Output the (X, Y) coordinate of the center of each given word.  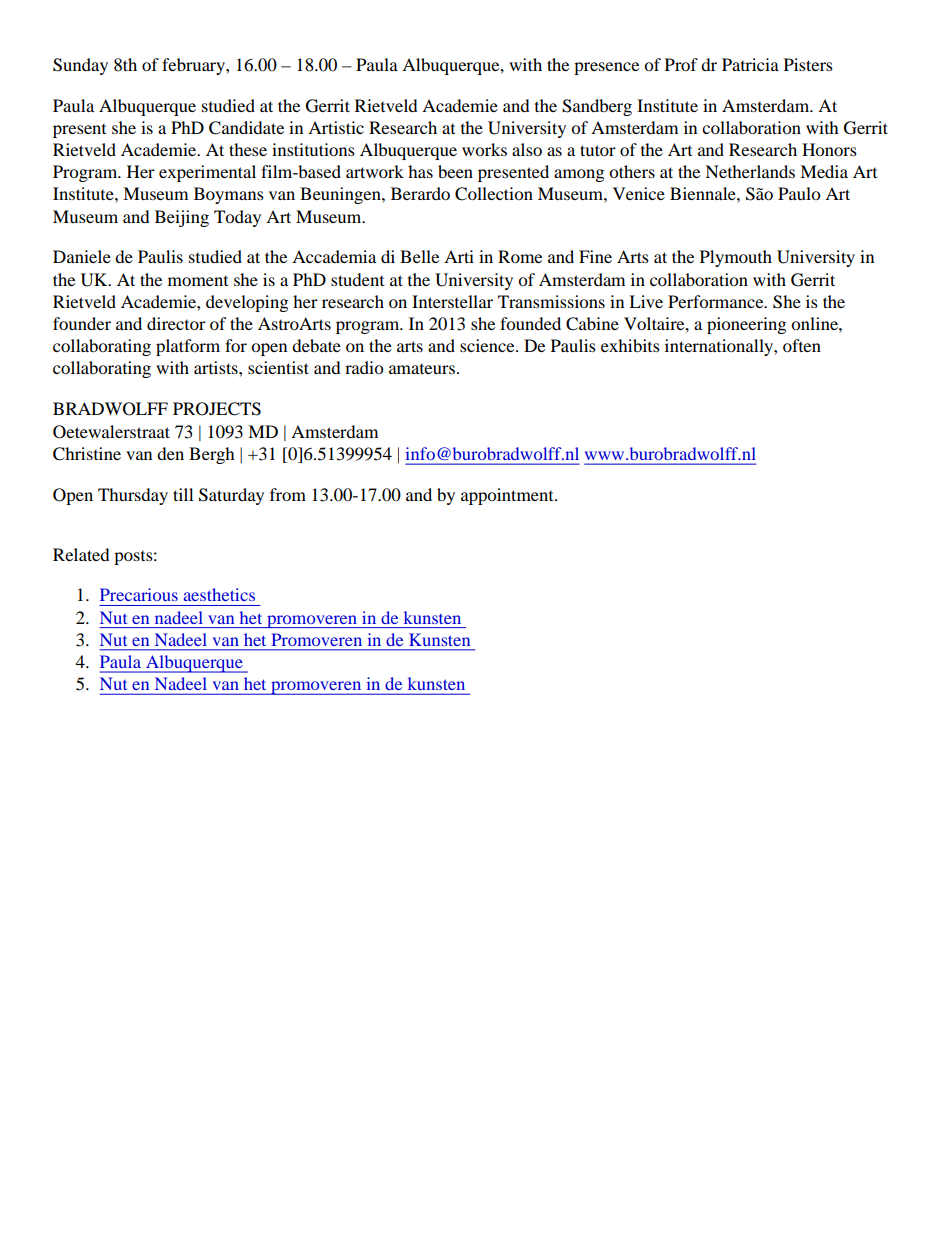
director (176, 323)
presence (606, 68)
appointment (508, 496)
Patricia (750, 64)
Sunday (80, 66)
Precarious (139, 594)
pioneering (746, 325)
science (488, 345)
